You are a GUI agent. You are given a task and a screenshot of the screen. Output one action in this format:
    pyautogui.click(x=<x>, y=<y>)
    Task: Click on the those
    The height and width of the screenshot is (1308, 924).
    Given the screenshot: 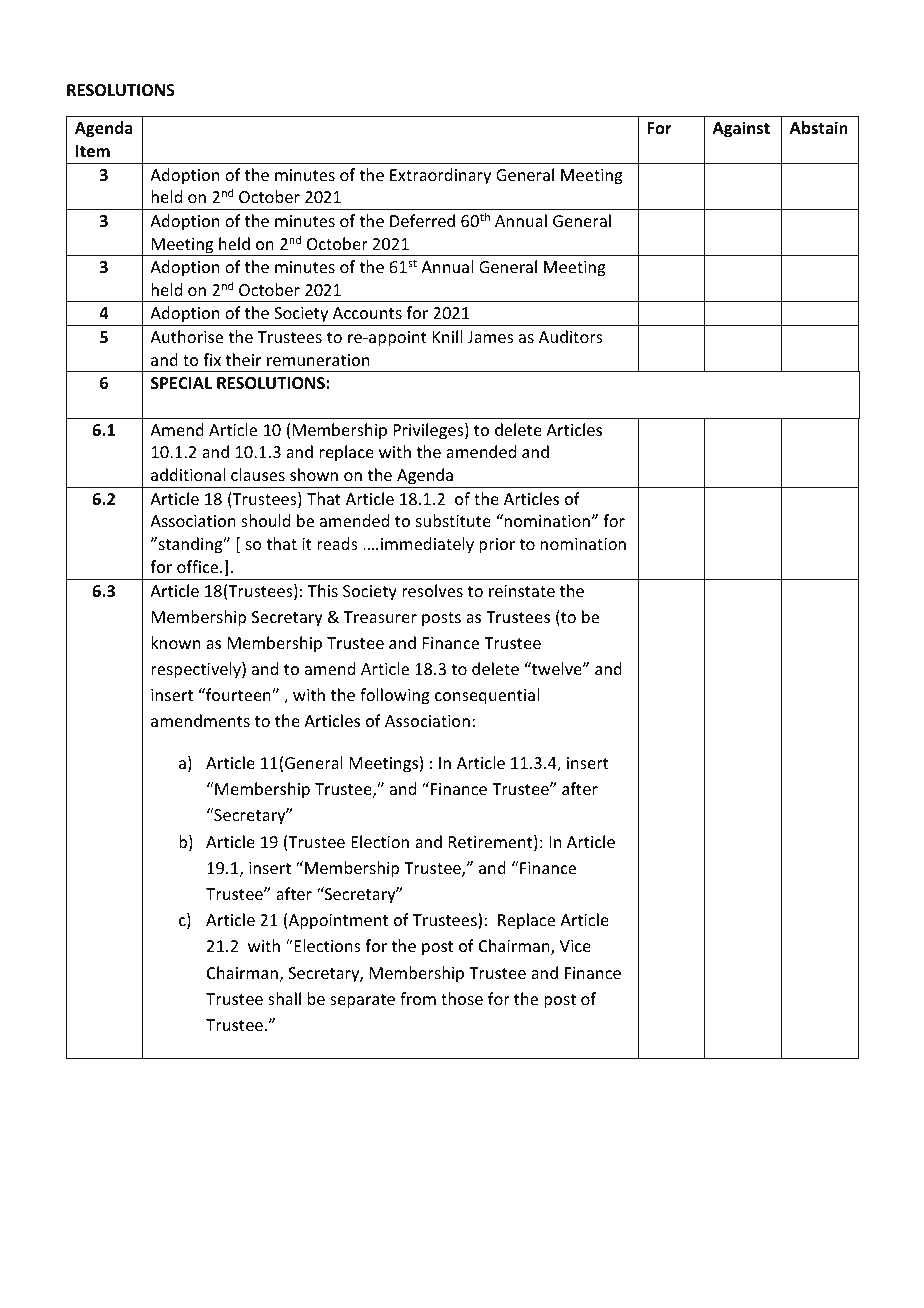 What is the action you would take?
    pyautogui.click(x=462, y=998)
